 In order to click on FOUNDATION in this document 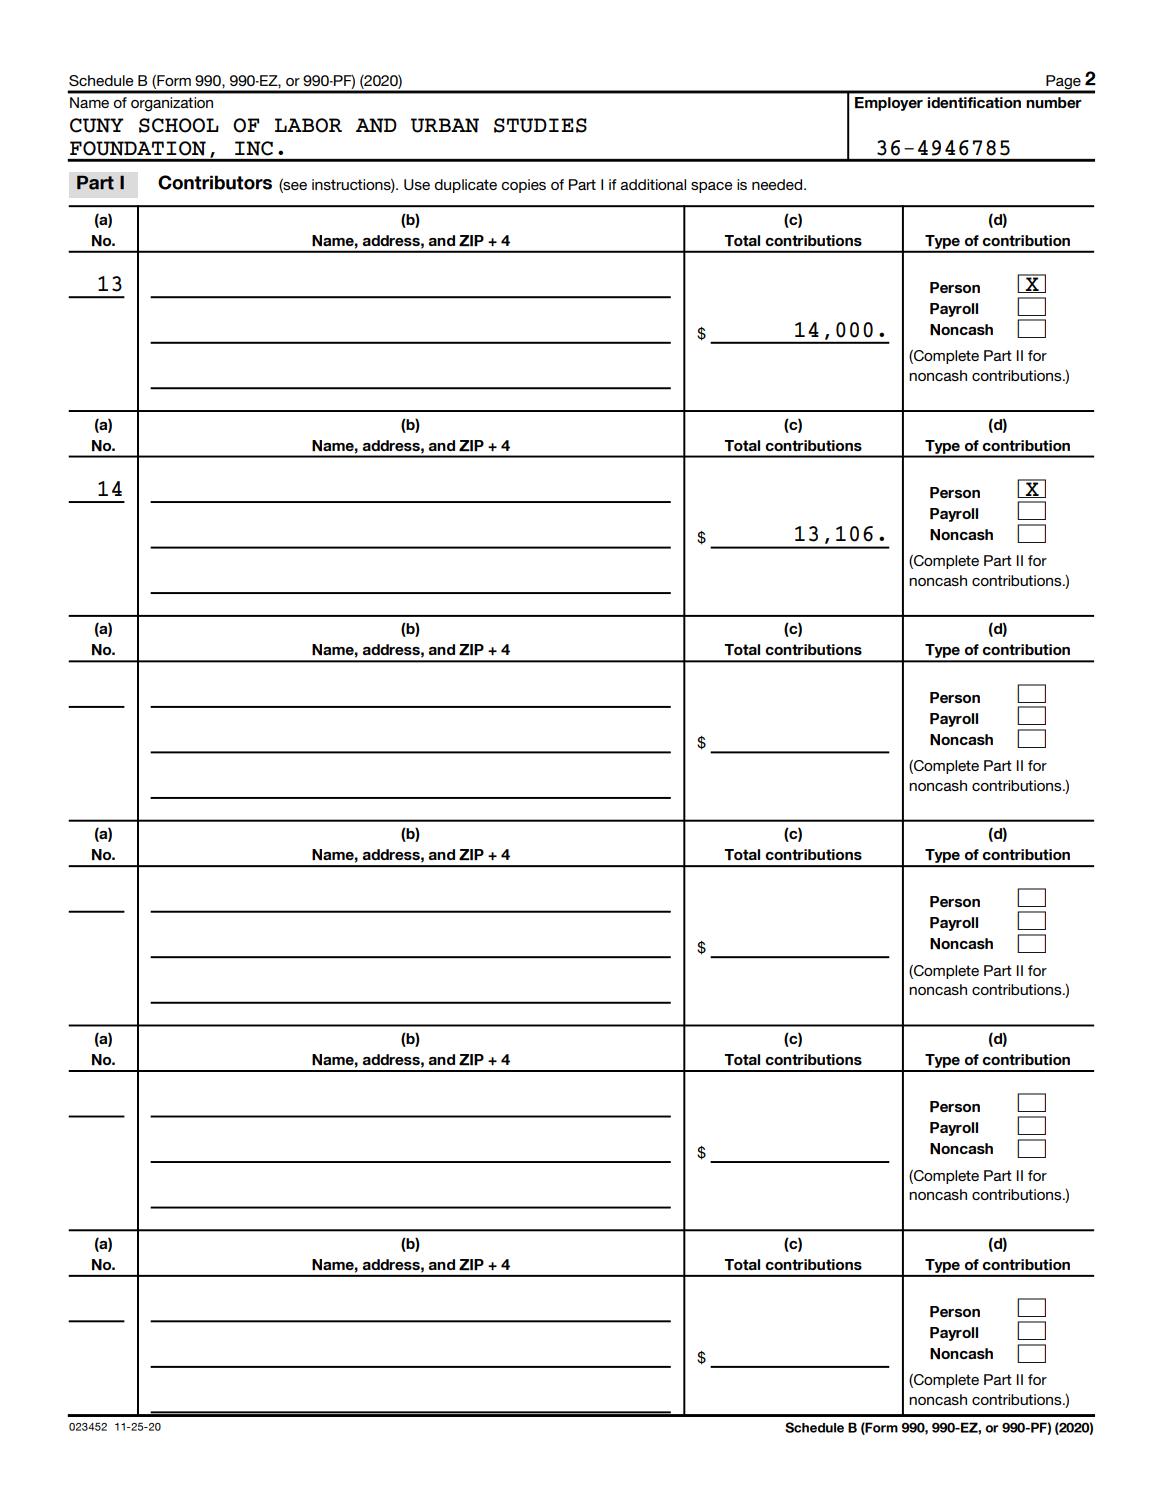, I will do `click(138, 148)`.
